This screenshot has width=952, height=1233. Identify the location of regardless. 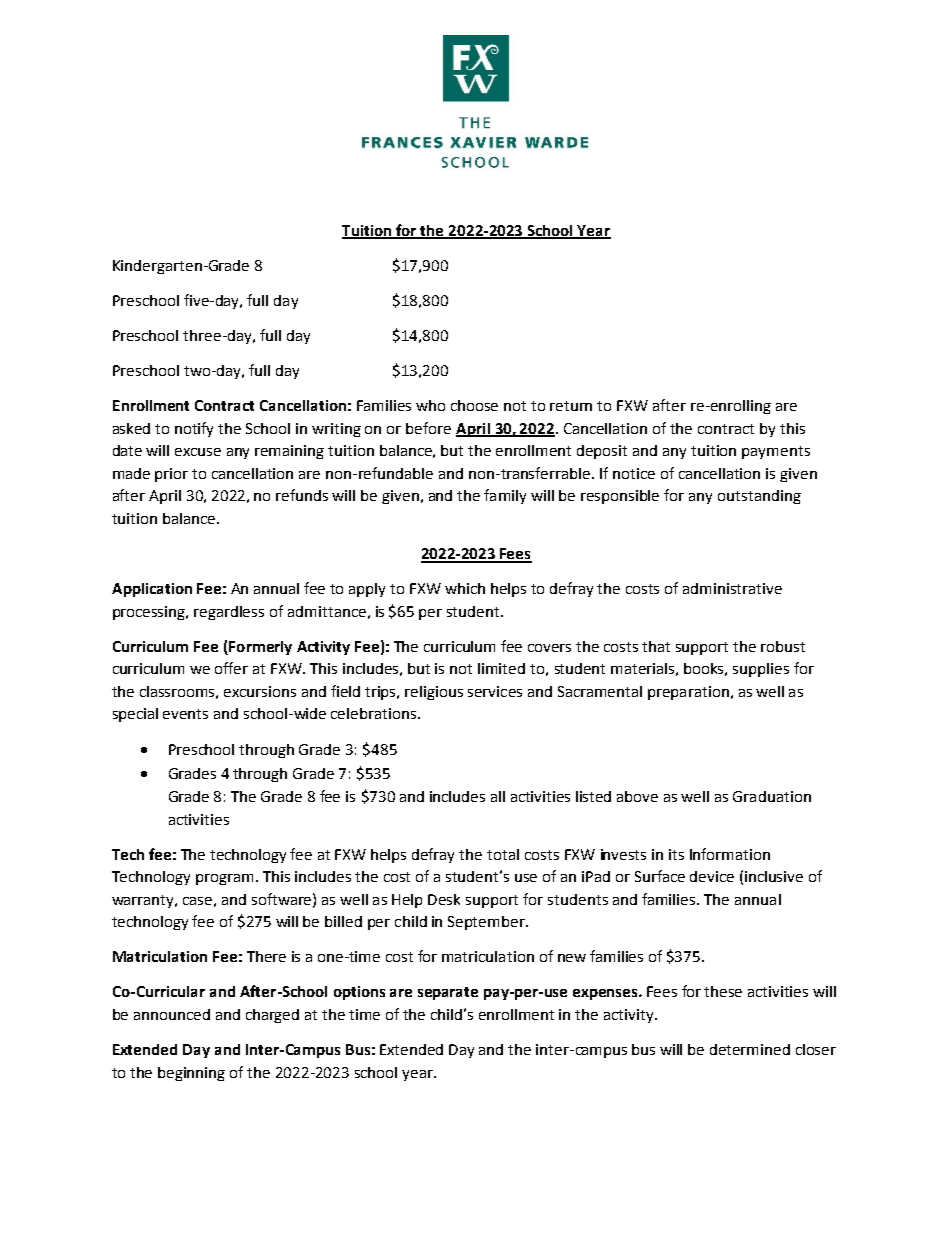
(229, 613).
